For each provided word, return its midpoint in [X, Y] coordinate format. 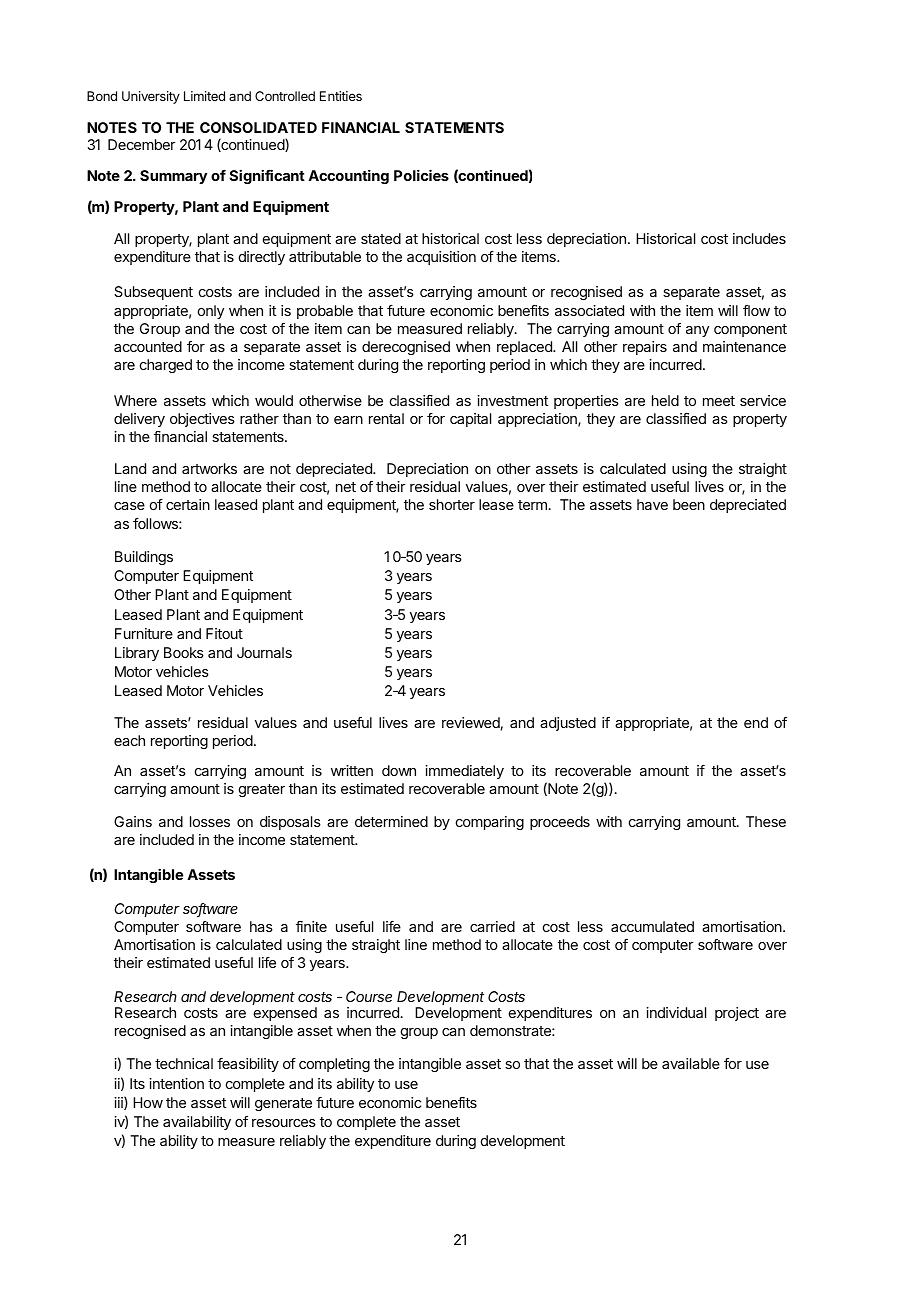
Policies [421, 175]
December [142, 144]
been [689, 504]
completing [334, 1065]
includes [759, 238]
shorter [452, 504]
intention [176, 1083]
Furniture [144, 633]
